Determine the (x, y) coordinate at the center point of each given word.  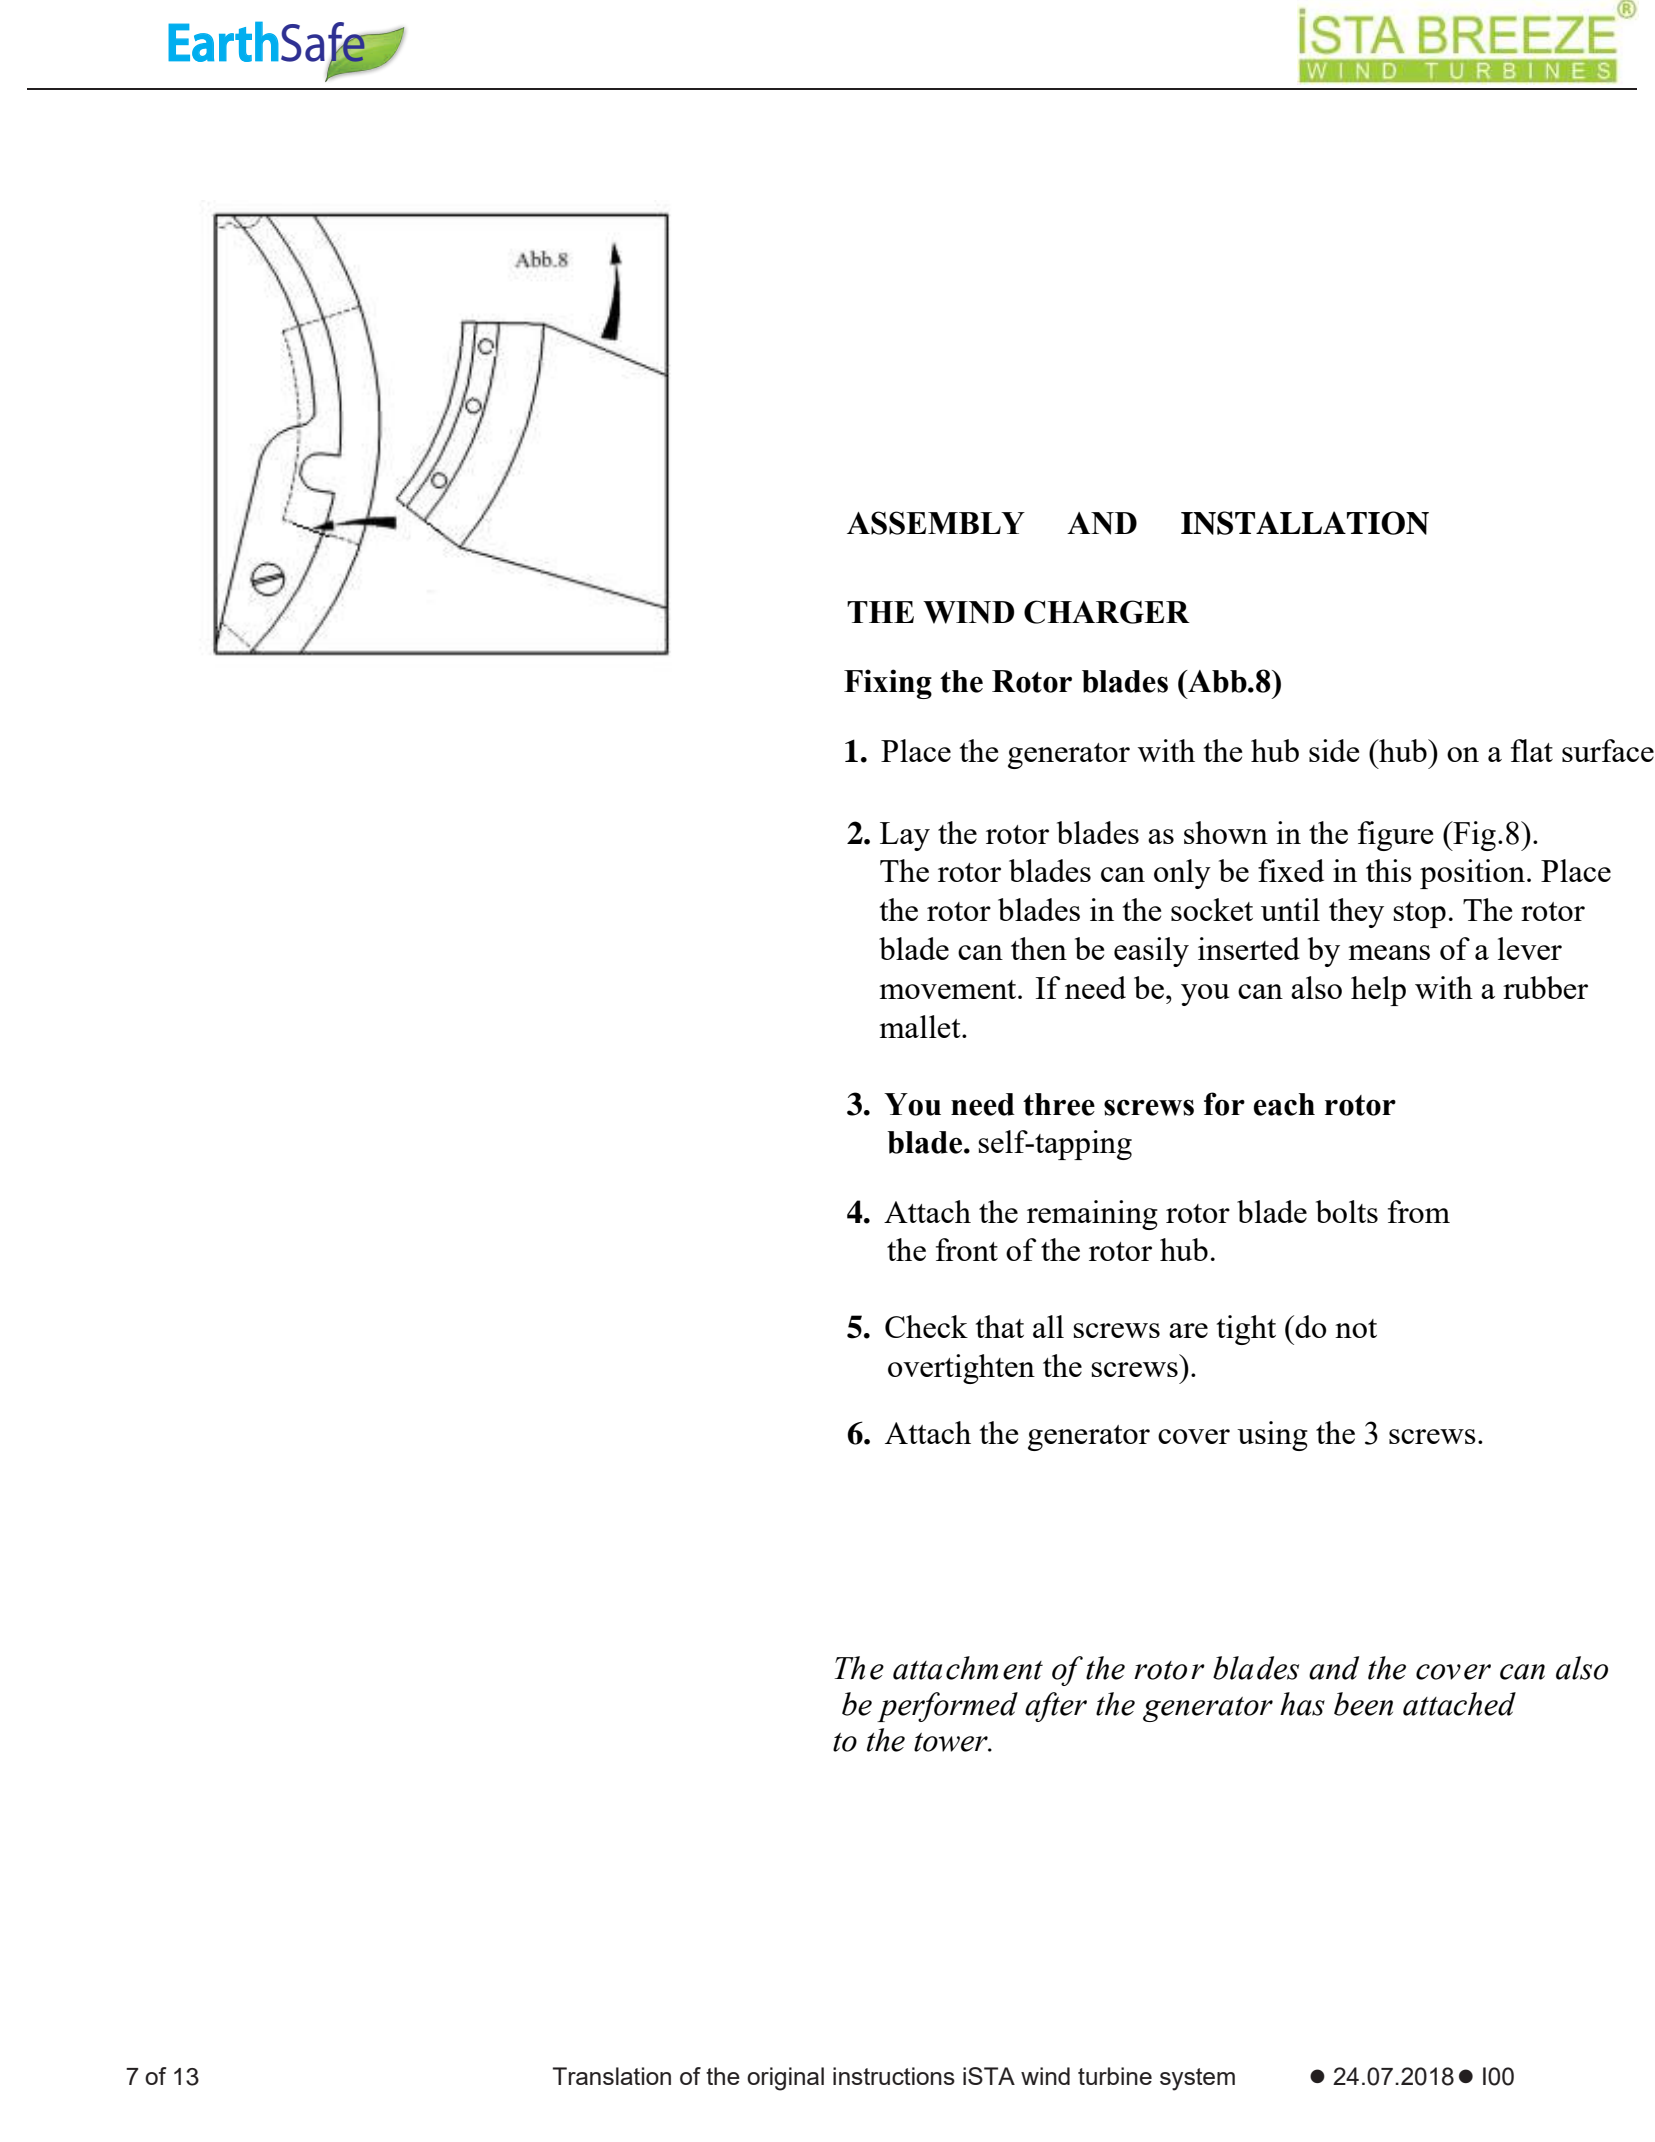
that (1000, 1326)
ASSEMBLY (936, 523)
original (785, 2079)
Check (926, 1326)
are (1188, 1330)
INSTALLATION (1305, 523)
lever (1530, 948)
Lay (905, 836)
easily (1151, 952)
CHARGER (1107, 612)
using (1272, 1436)
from (1419, 1211)
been (1363, 1704)
